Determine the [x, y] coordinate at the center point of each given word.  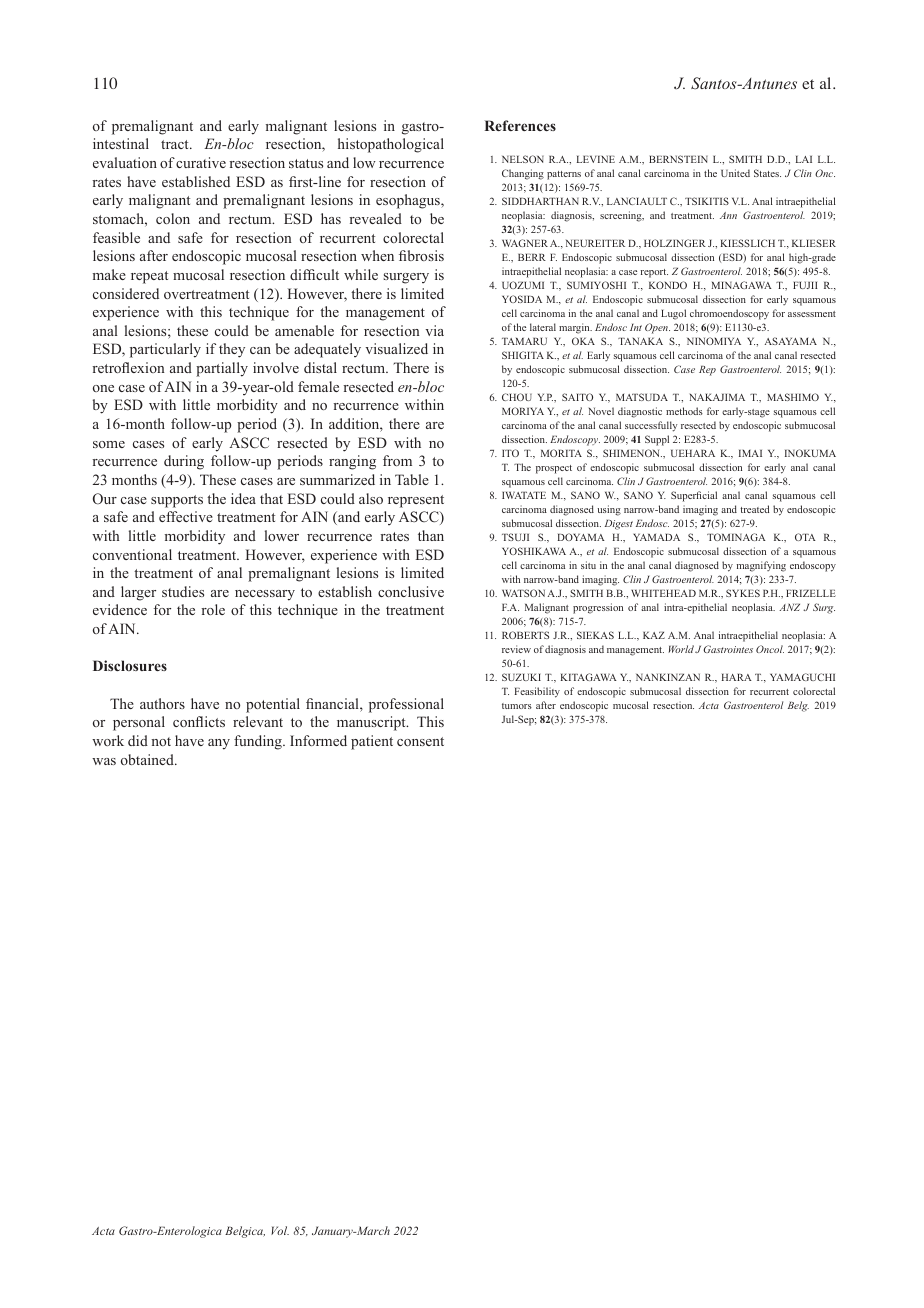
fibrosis [421, 255]
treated [754, 509]
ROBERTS [525, 635]
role [213, 609]
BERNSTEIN [678, 159]
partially [222, 369]
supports [177, 501]
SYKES [743, 593]
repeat [149, 277]
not [161, 741]
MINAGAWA [742, 285]
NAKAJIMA [717, 397]
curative [201, 162]
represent [416, 501]
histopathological [391, 145]
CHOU [517, 397]
